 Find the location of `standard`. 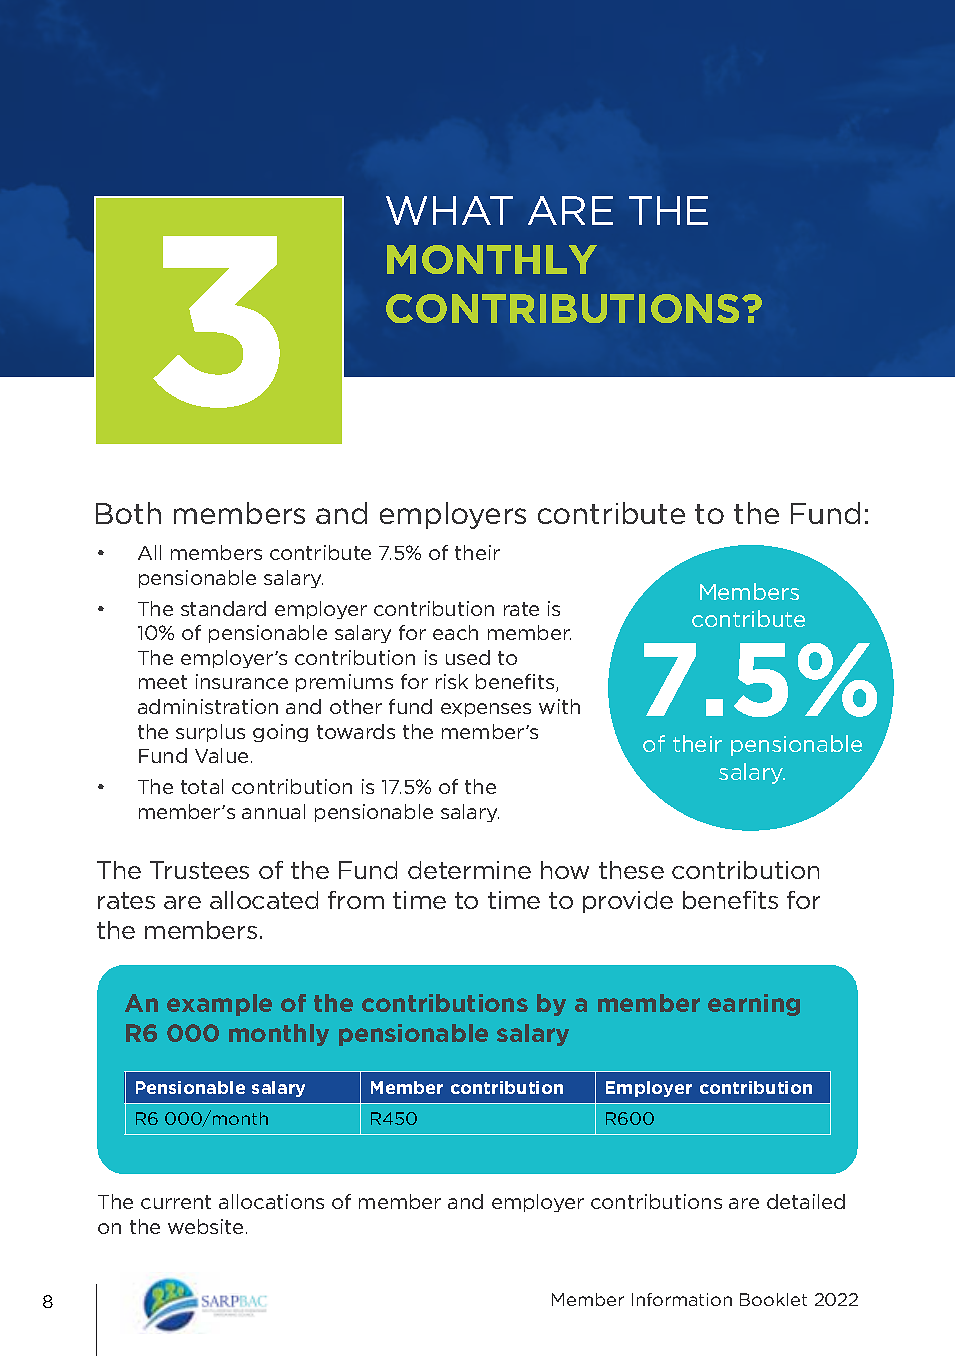

standard is located at coordinates (223, 608).
